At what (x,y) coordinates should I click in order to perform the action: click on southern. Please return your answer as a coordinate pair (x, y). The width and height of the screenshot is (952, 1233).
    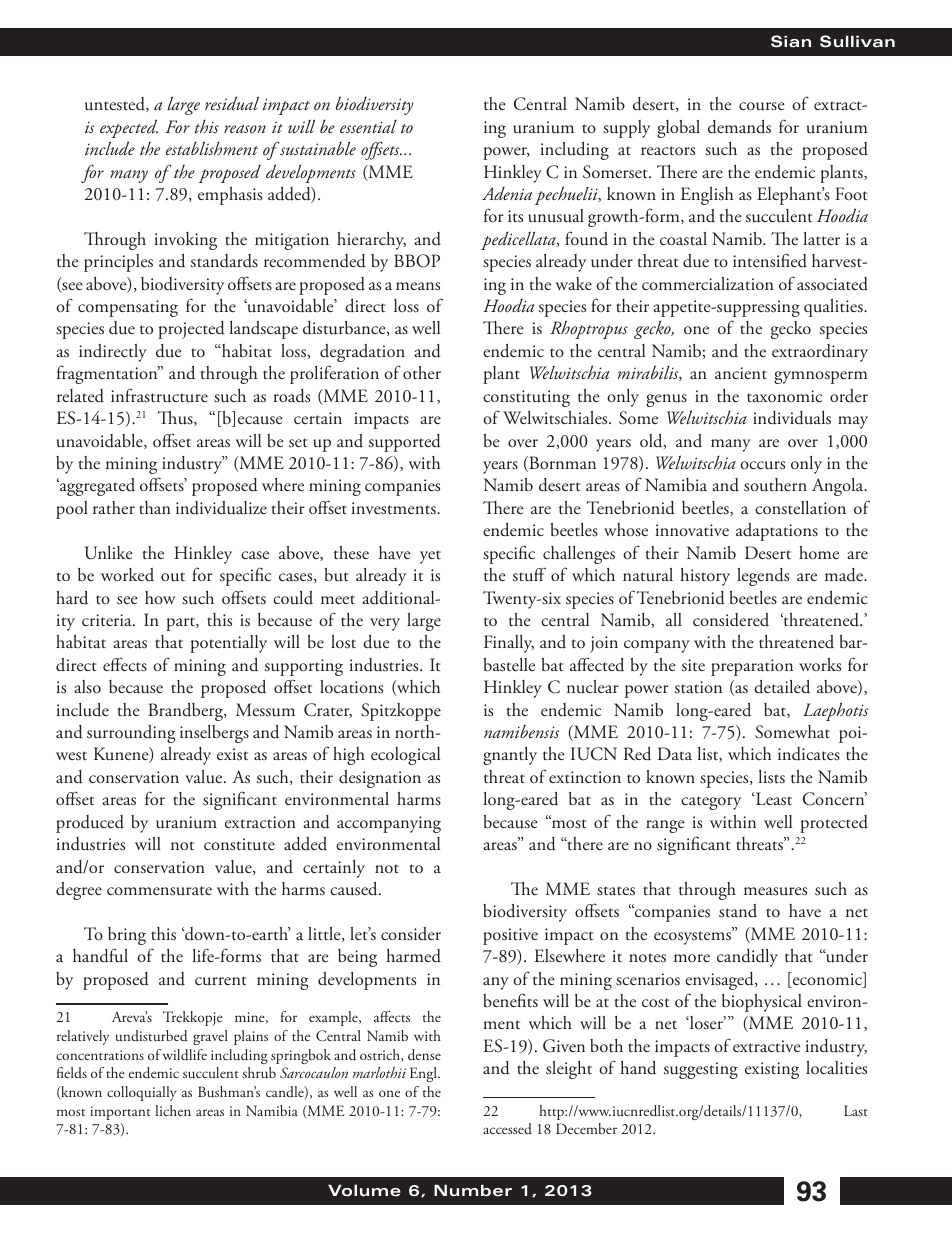
    Looking at the image, I should click on (775, 485).
